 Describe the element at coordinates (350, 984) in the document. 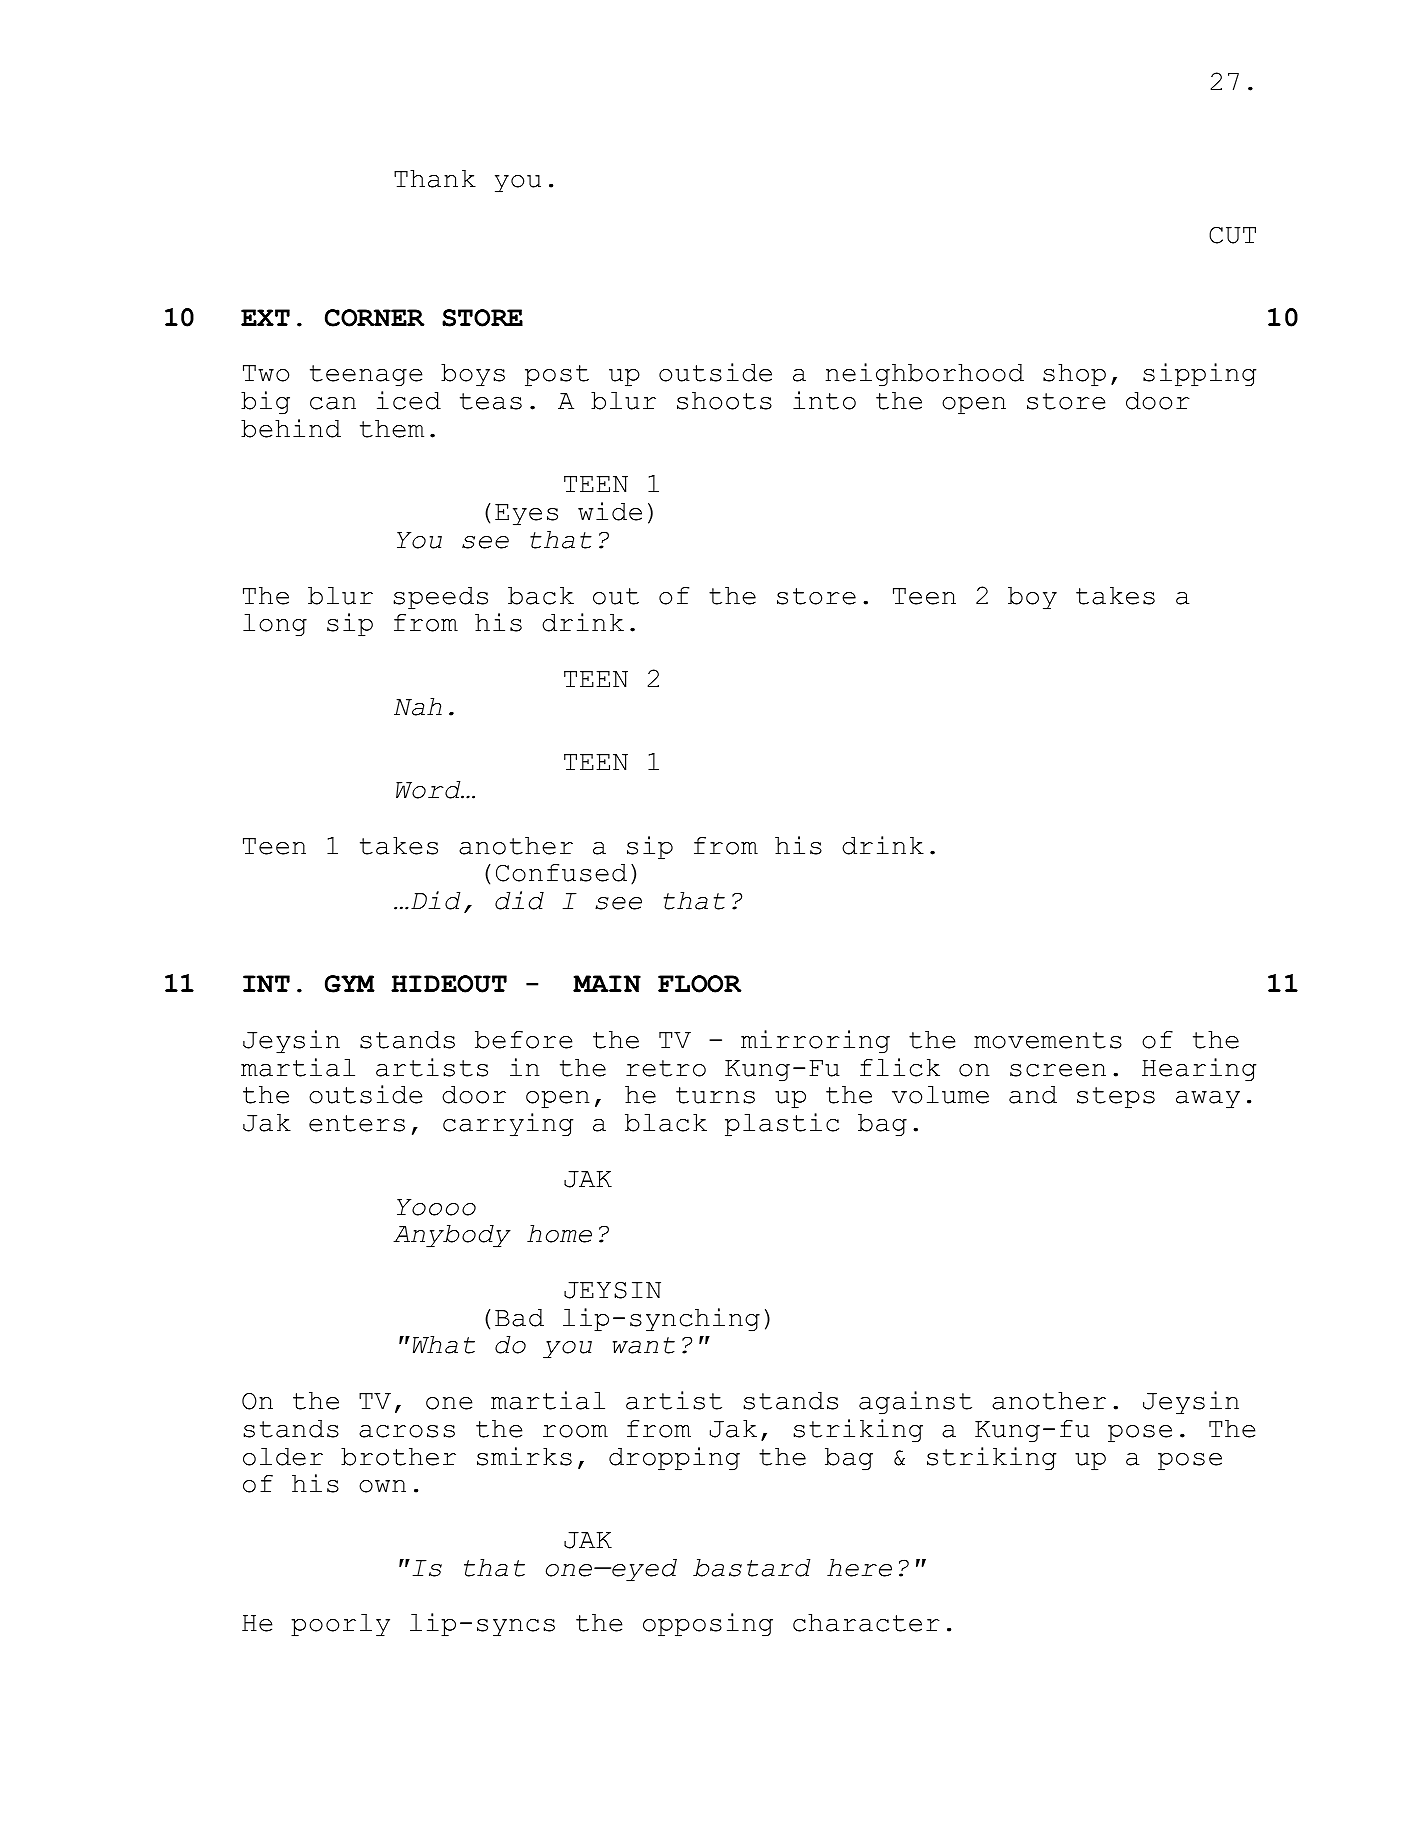

I see `GYM` at that location.
